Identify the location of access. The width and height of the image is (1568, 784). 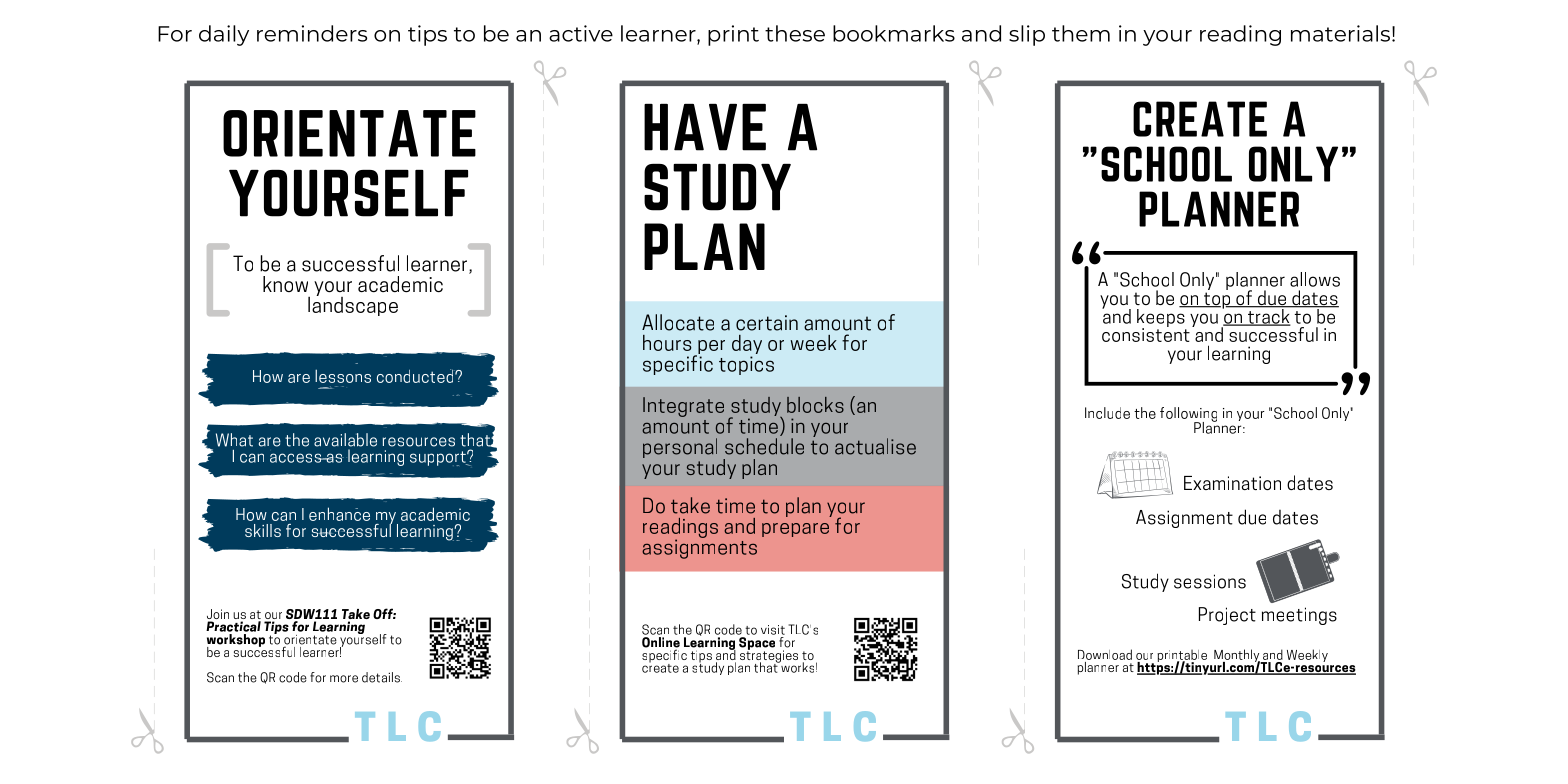
(297, 458).
